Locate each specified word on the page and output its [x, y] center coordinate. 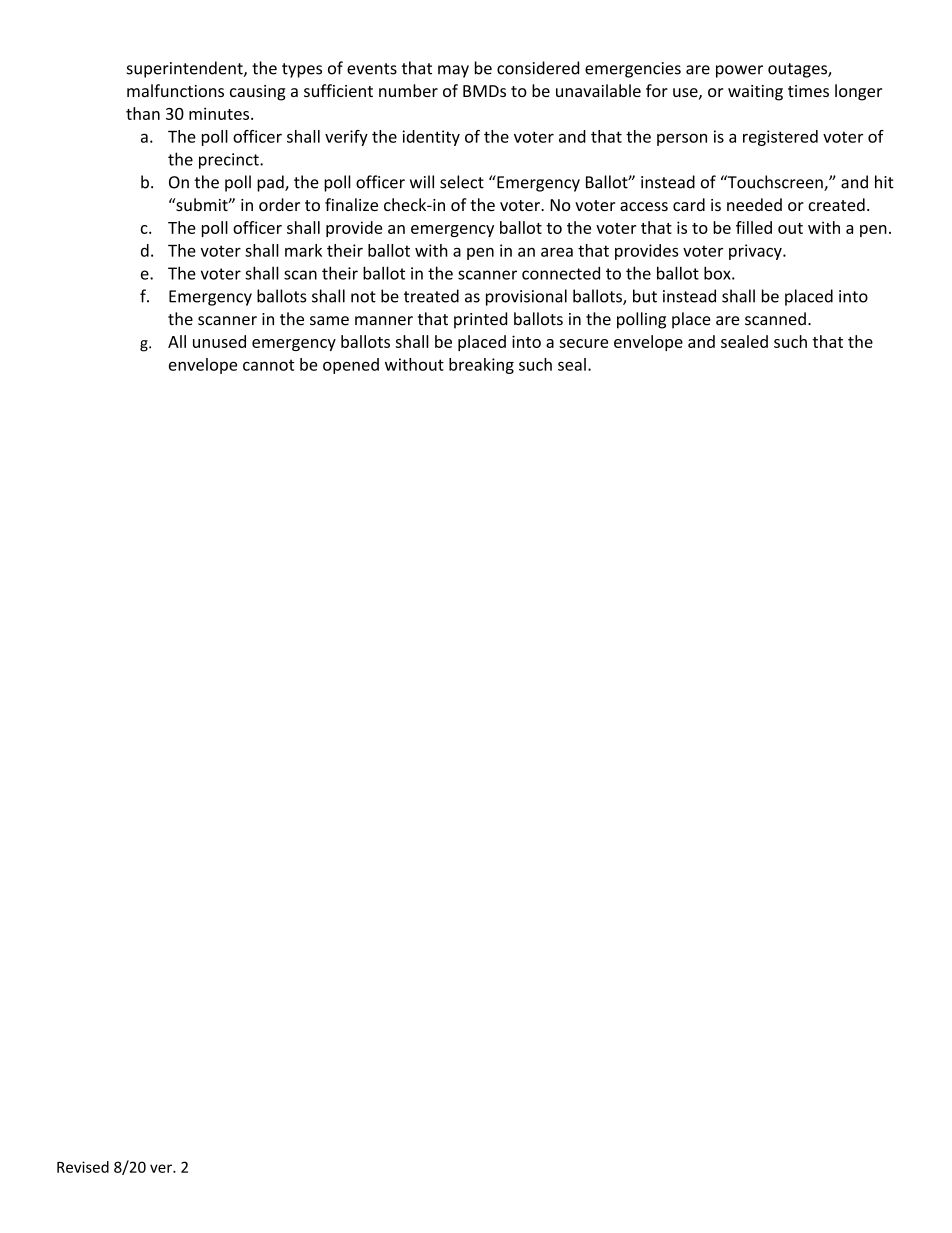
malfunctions [175, 90]
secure [583, 343]
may [453, 71]
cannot [269, 365]
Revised [83, 1167]
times [808, 91]
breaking [481, 366]
